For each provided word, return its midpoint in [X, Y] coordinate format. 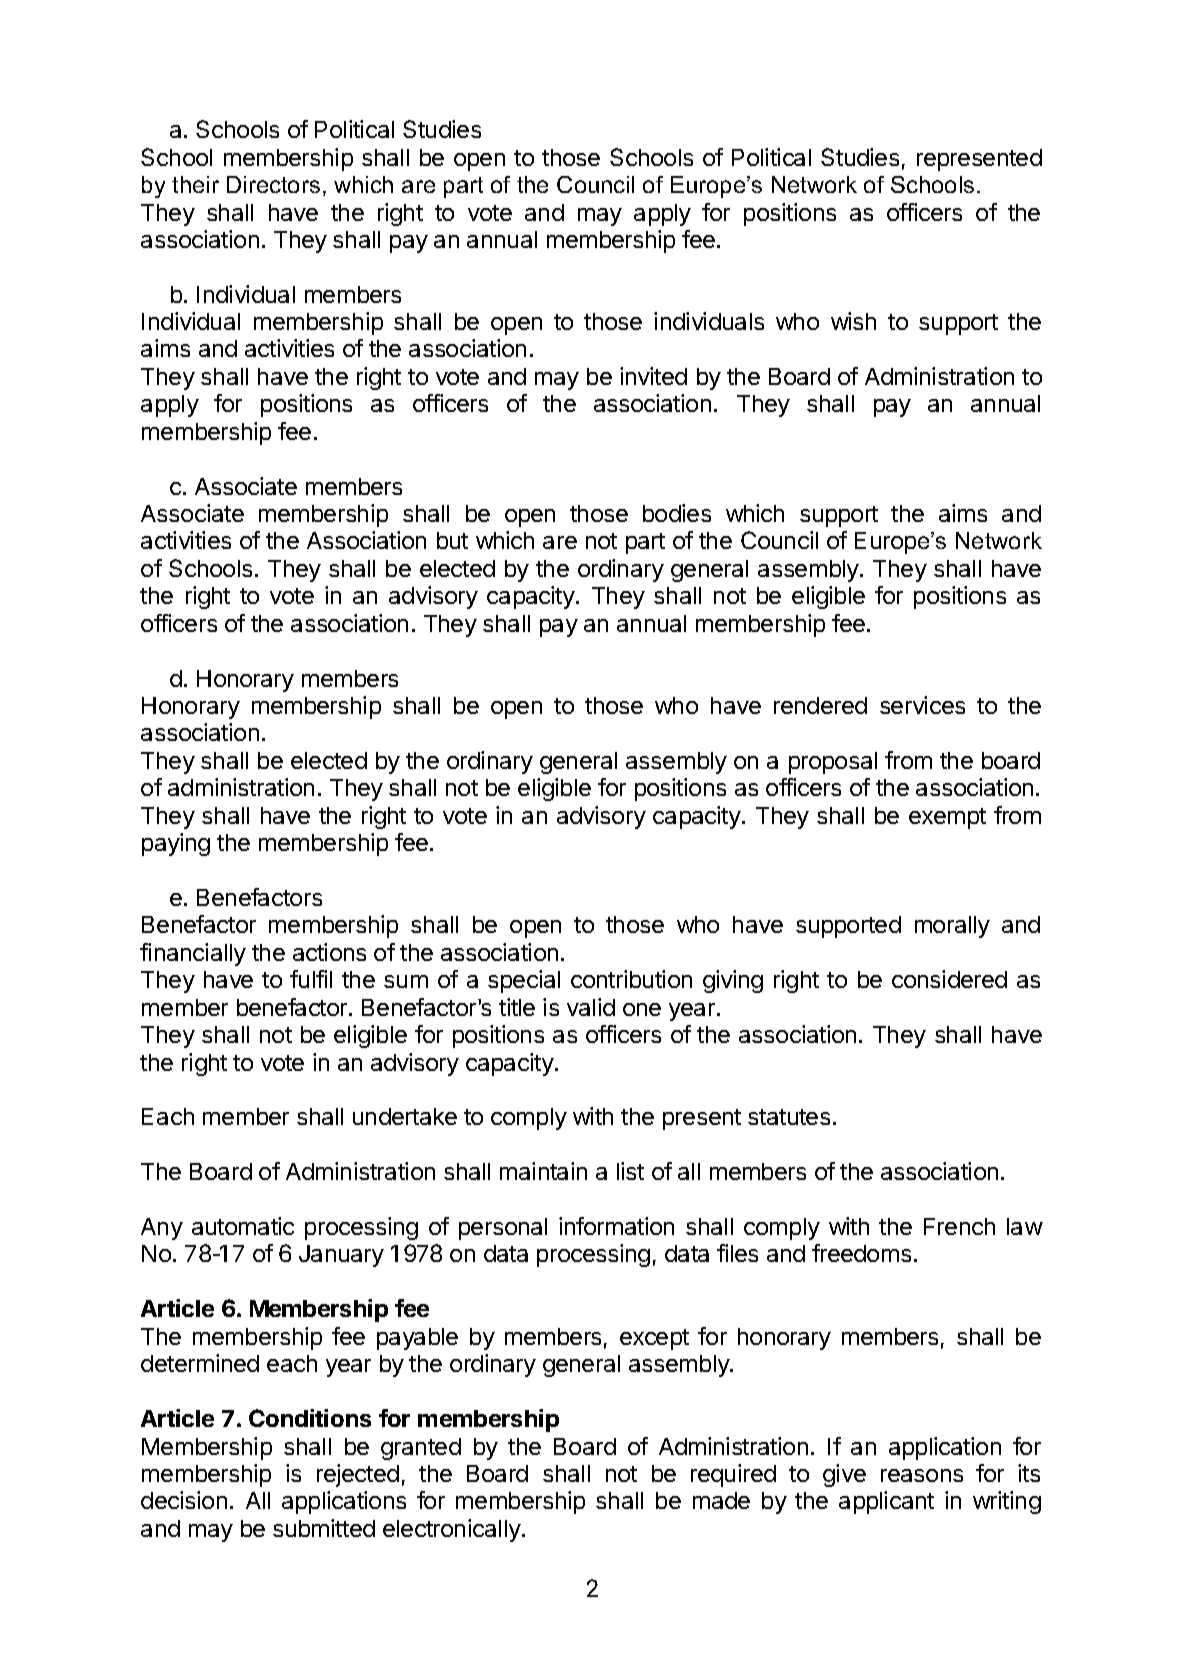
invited [653, 376]
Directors [273, 184]
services [922, 705]
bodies [677, 513]
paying [176, 844]
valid [591, 1007]
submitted [324, 1528]
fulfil [311, 979]
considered [949, 979]
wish [853, 321]
